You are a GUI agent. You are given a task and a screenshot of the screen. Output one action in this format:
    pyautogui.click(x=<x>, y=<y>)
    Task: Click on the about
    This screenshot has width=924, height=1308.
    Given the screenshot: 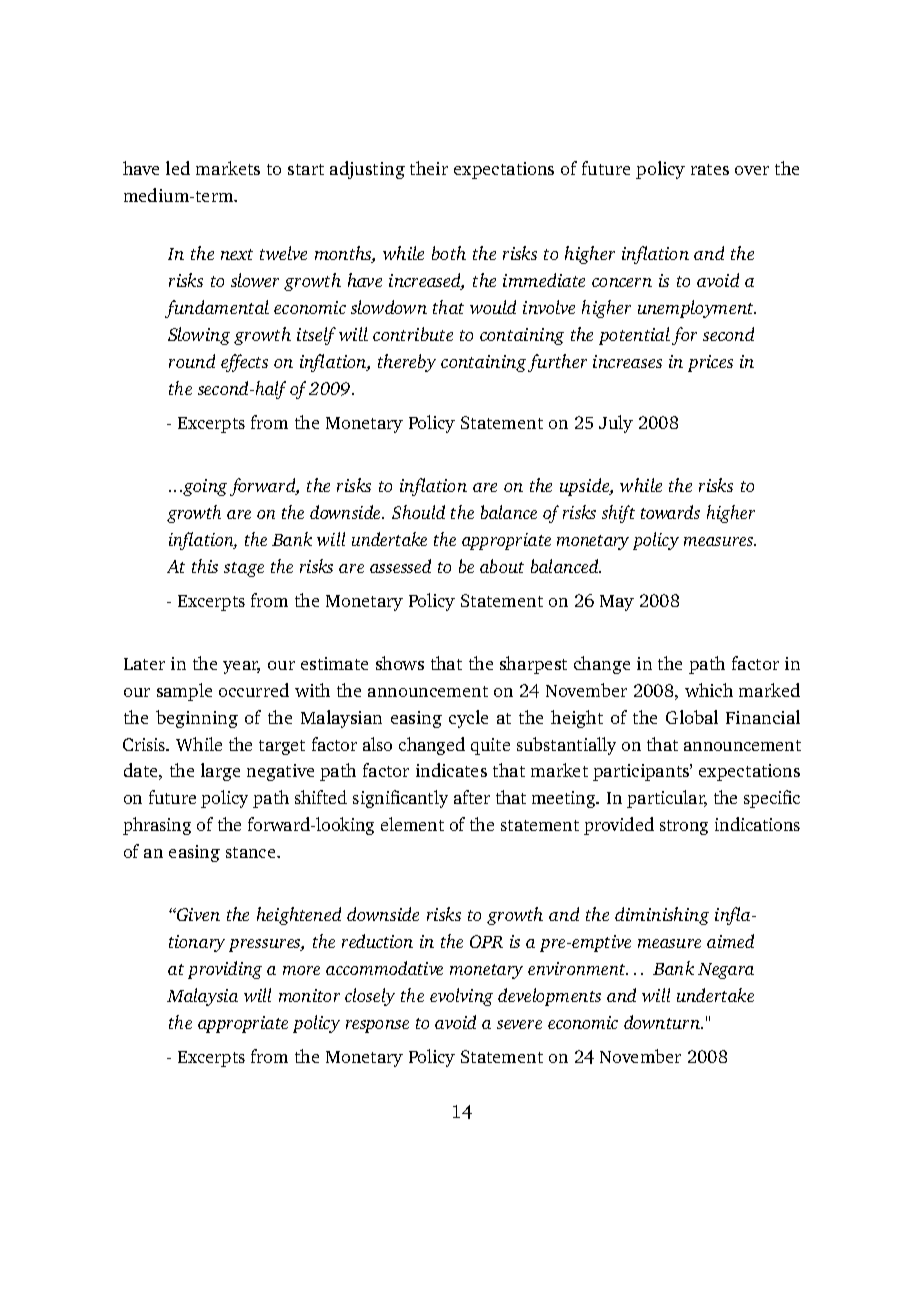 What is the action you would take?
    pyautogui.click(x=502, y=566)
